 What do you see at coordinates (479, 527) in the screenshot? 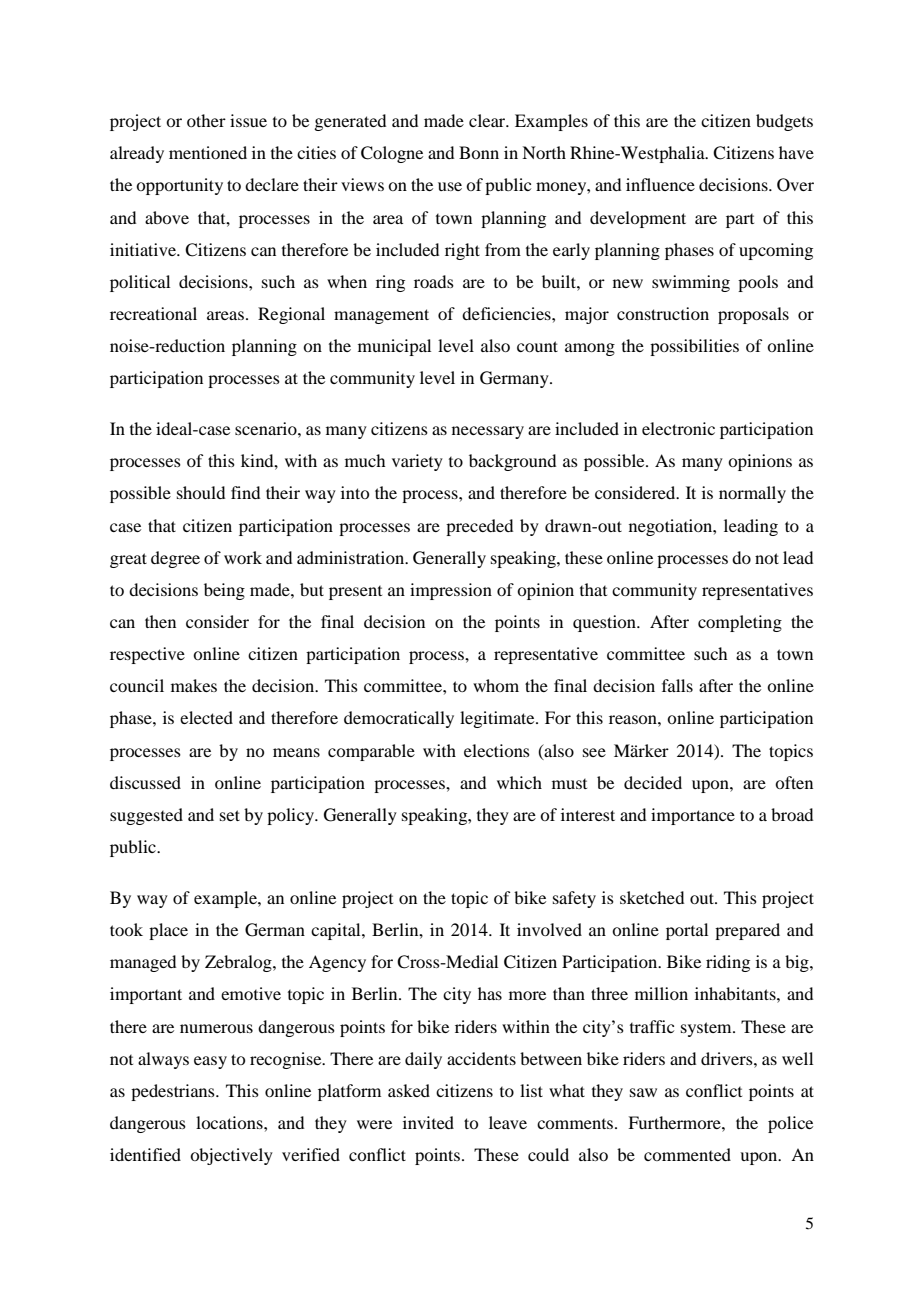
I see `preceded` at bounding box center [479, 527].
